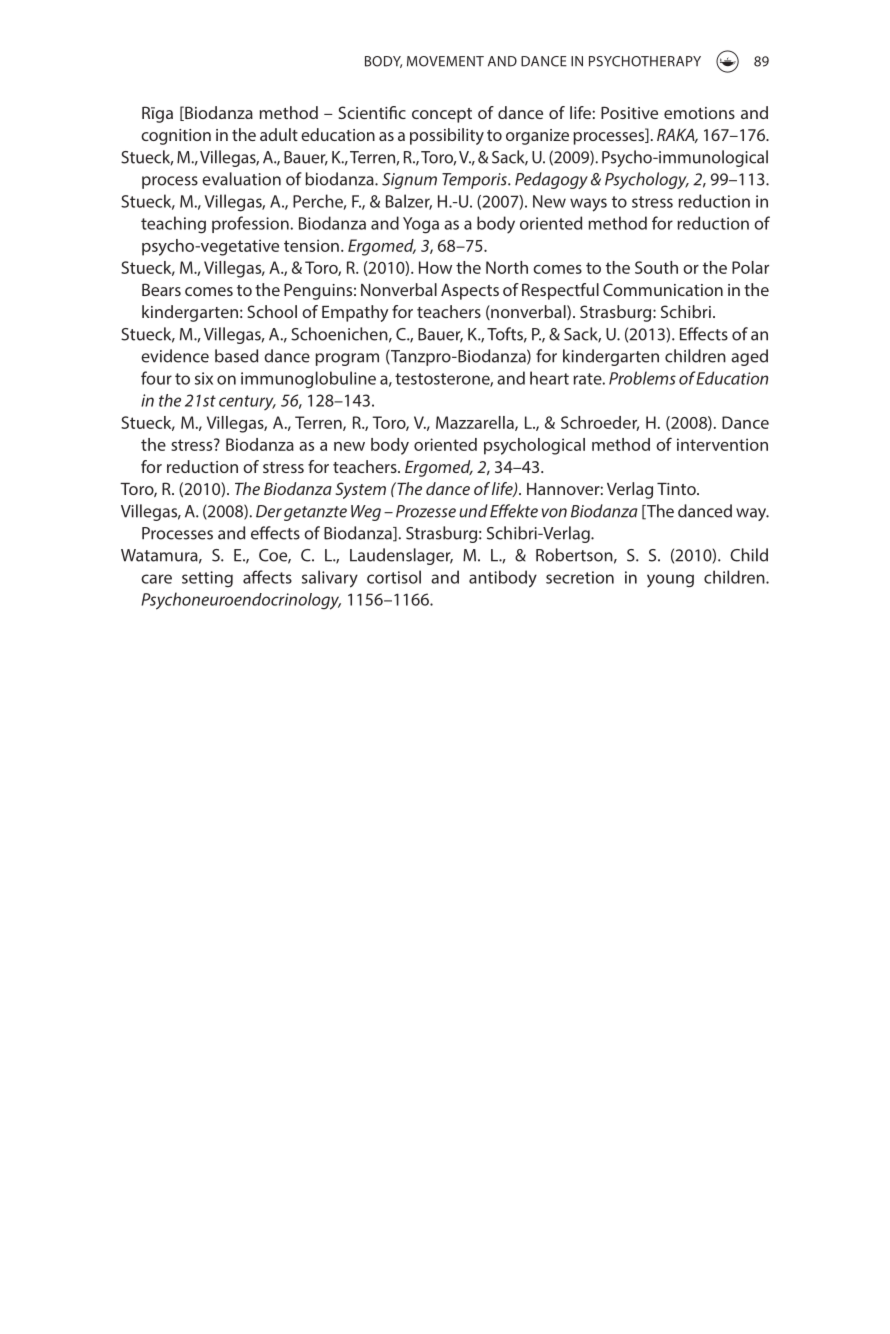 Image resolution: width=890 pixels, height=1334 pixels. Describe the element at coordinates (272, 311) in the screenshot. I see `School` at that location.
